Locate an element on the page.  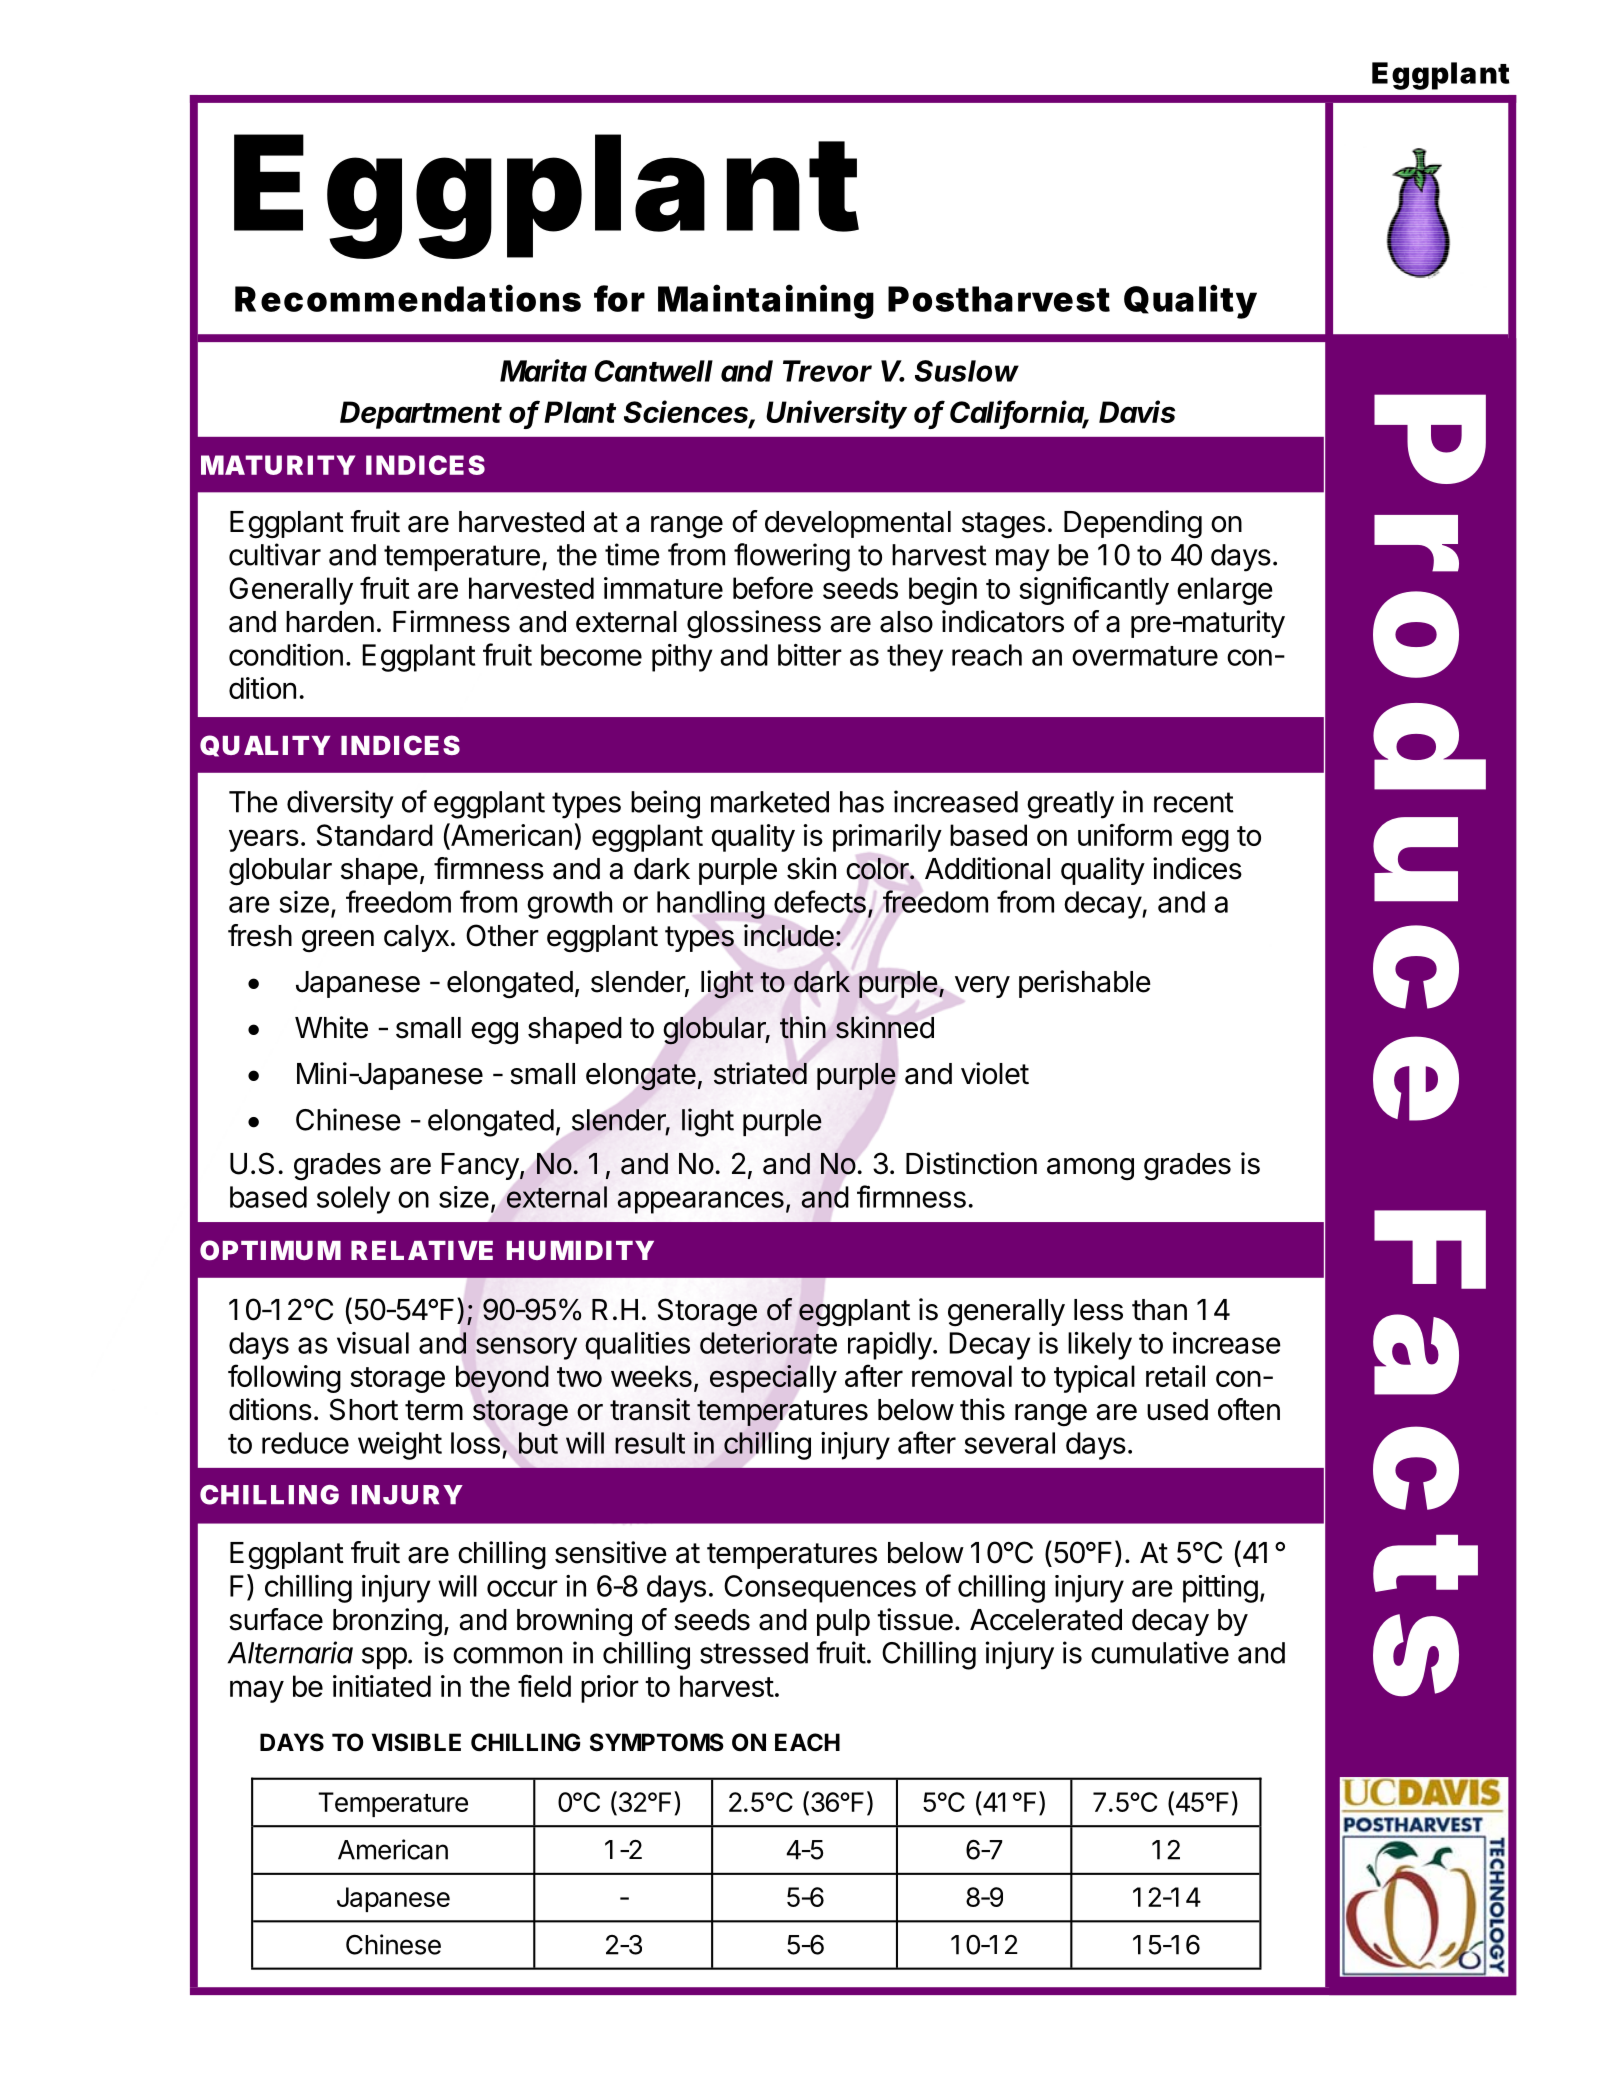
thin is located at coordinates (803, 1027).
